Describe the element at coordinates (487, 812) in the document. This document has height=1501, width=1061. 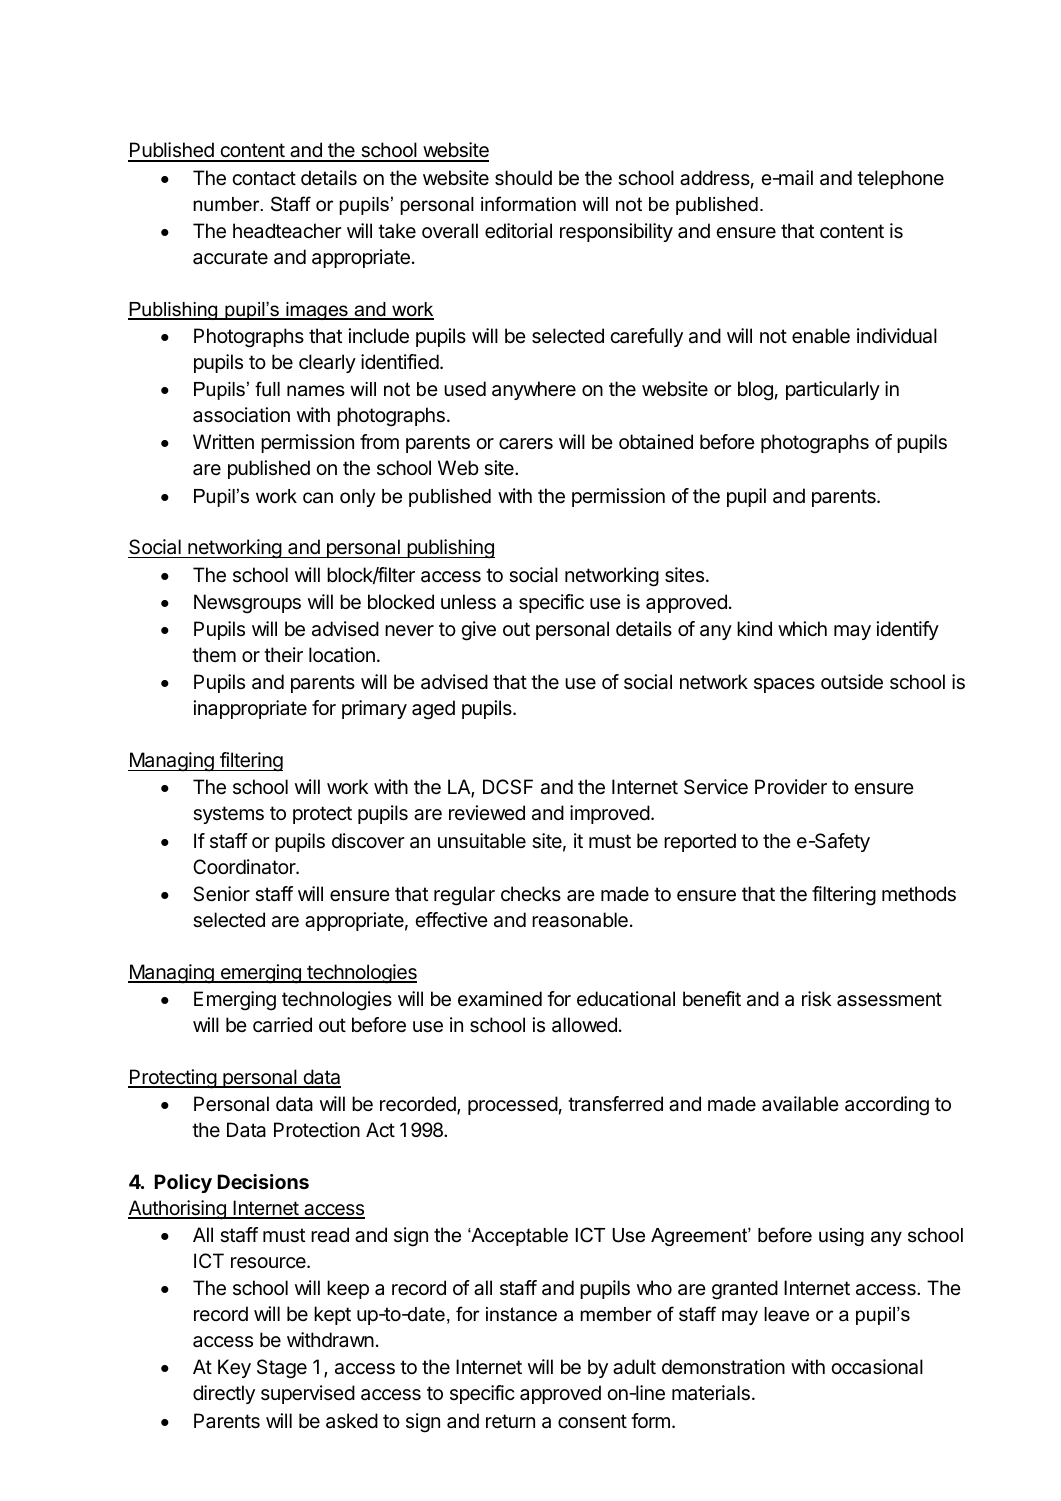
I see `reviewed` at that location.
